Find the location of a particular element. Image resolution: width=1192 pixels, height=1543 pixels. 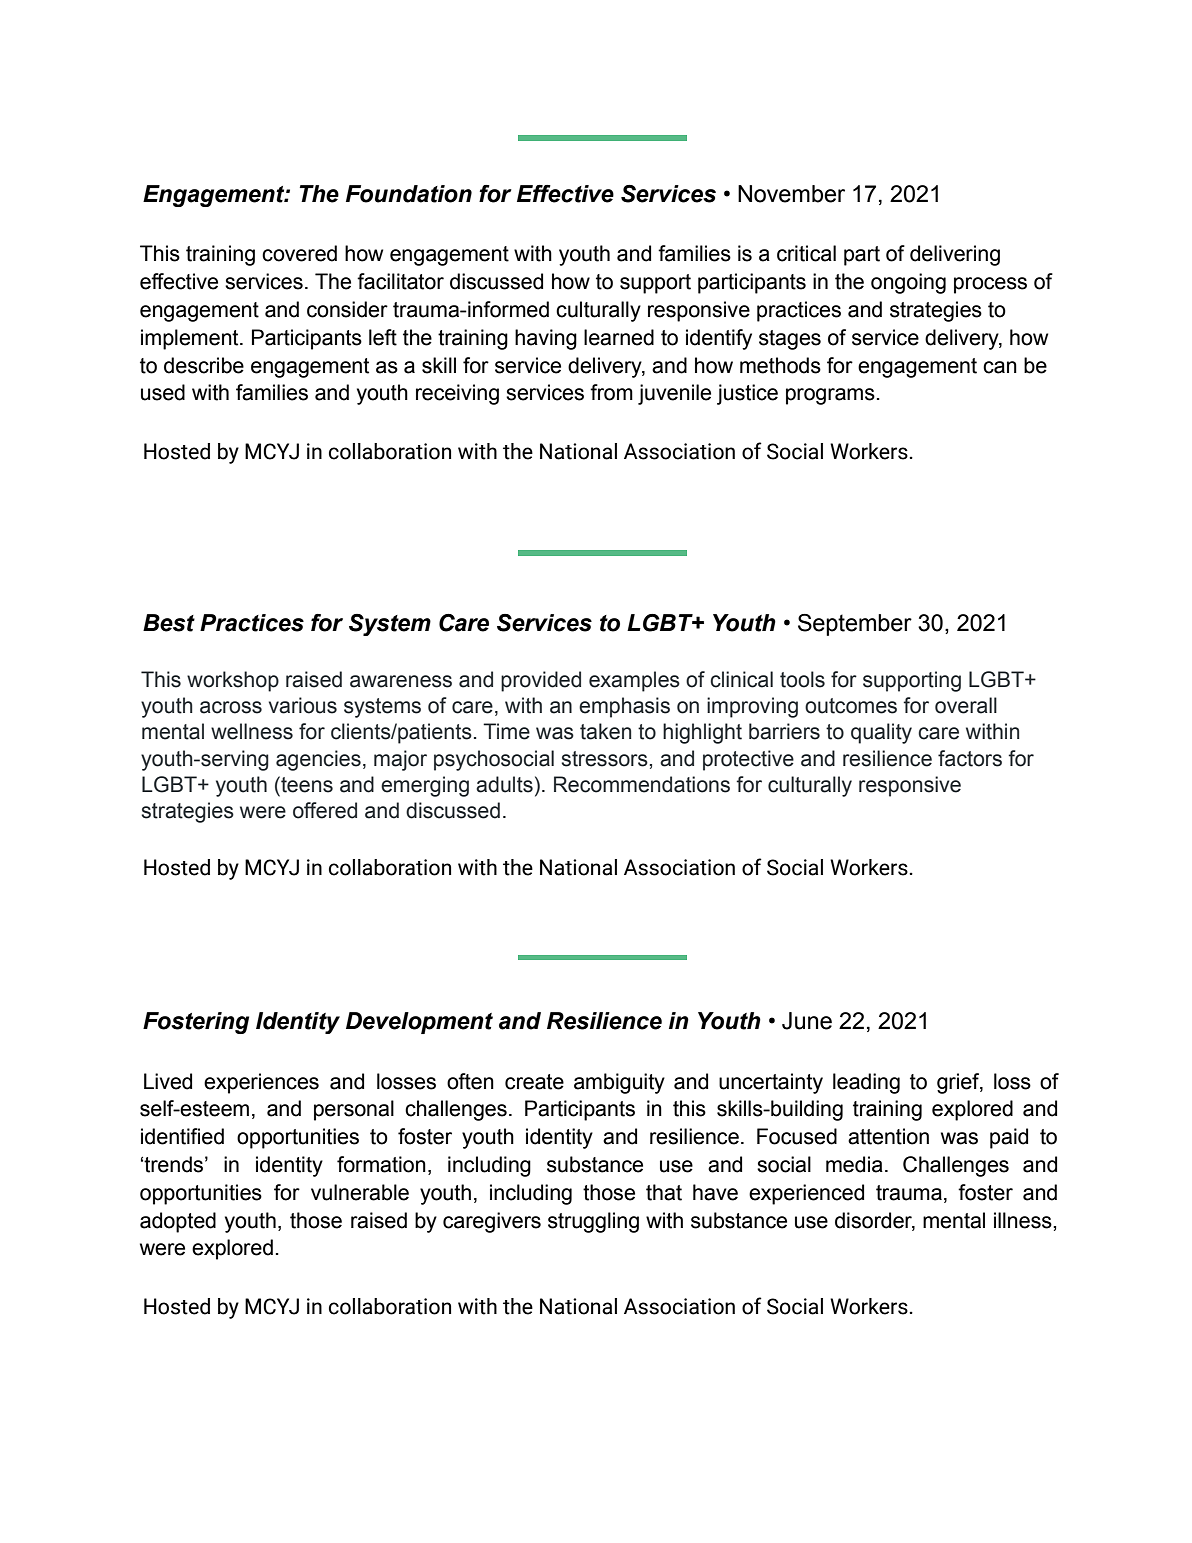

delivering is located at coordinates (955, 255).
